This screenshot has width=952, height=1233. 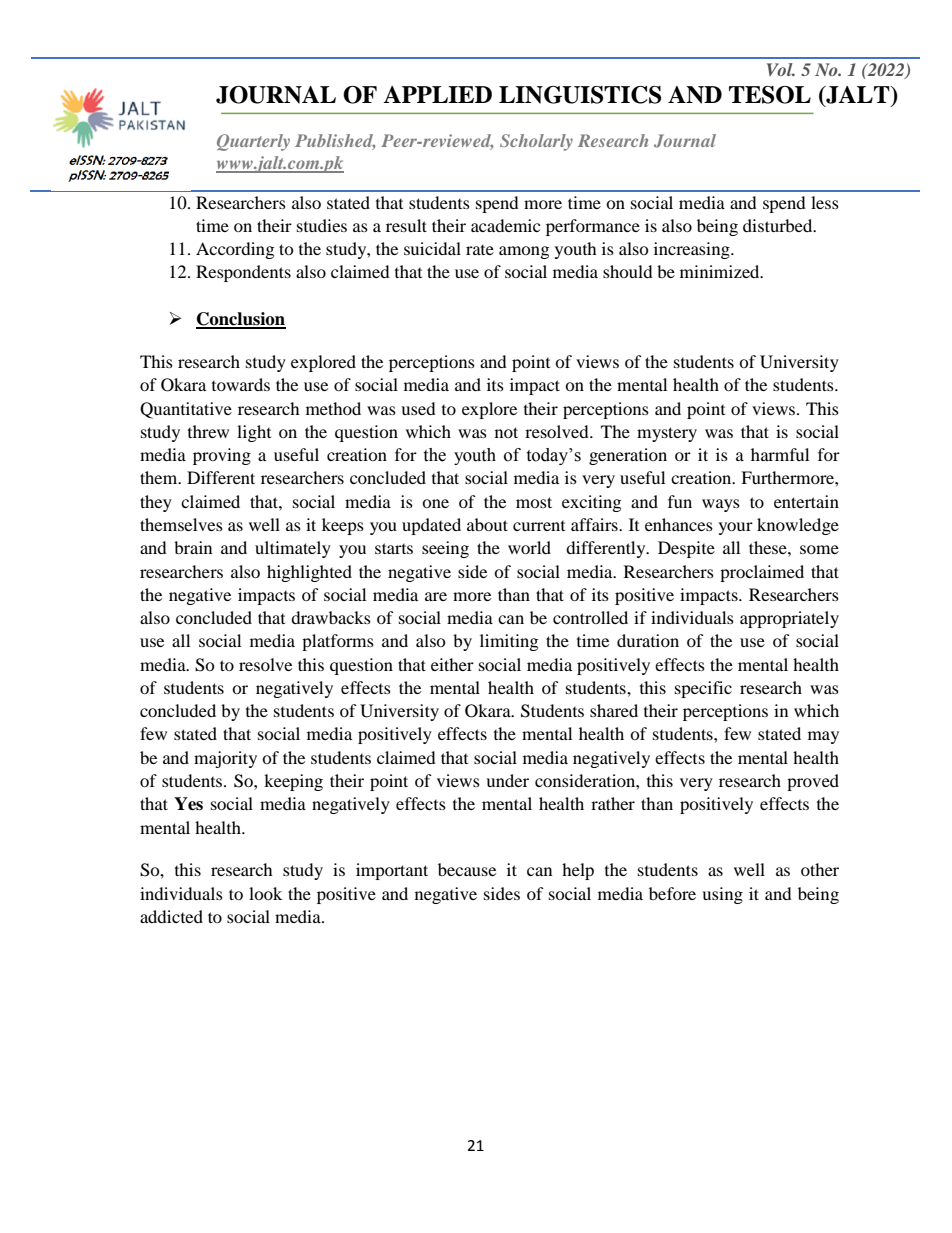 What do you see at coordinates (480, 250) in the screenshot?
I see `rate` at bounding box center [480, 250].
